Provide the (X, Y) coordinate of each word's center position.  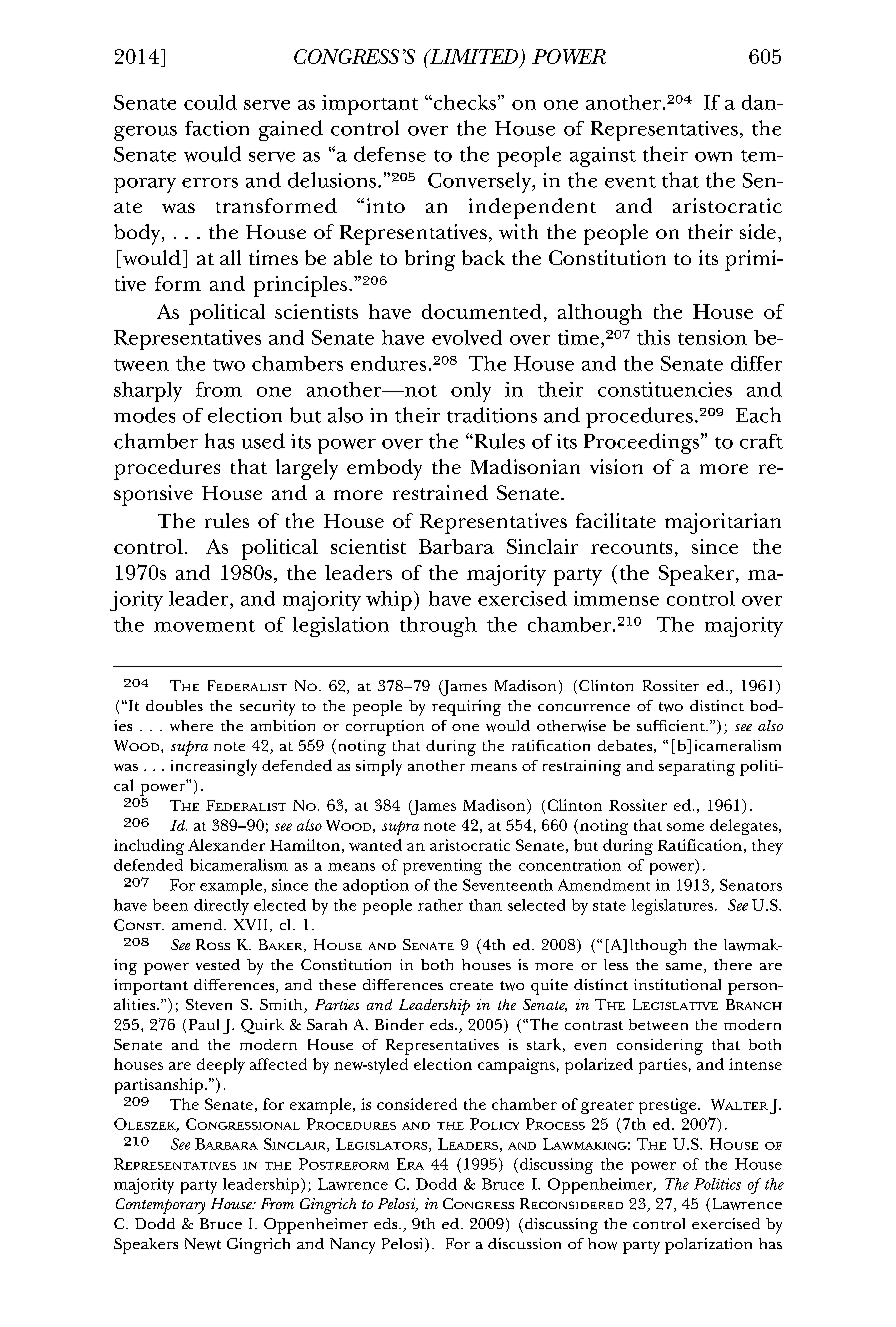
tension (712, 337)
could (210, 102)
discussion (524, 1243)
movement (204, 626)
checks (463, 102)
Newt (203, 1244)
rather (440, 905)
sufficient (672, 725)
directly (221, 907)
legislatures (672, 907)
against (603, 157)
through (438, 627)
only (471, 392)
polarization (708, 1246)
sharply (148, 392)
